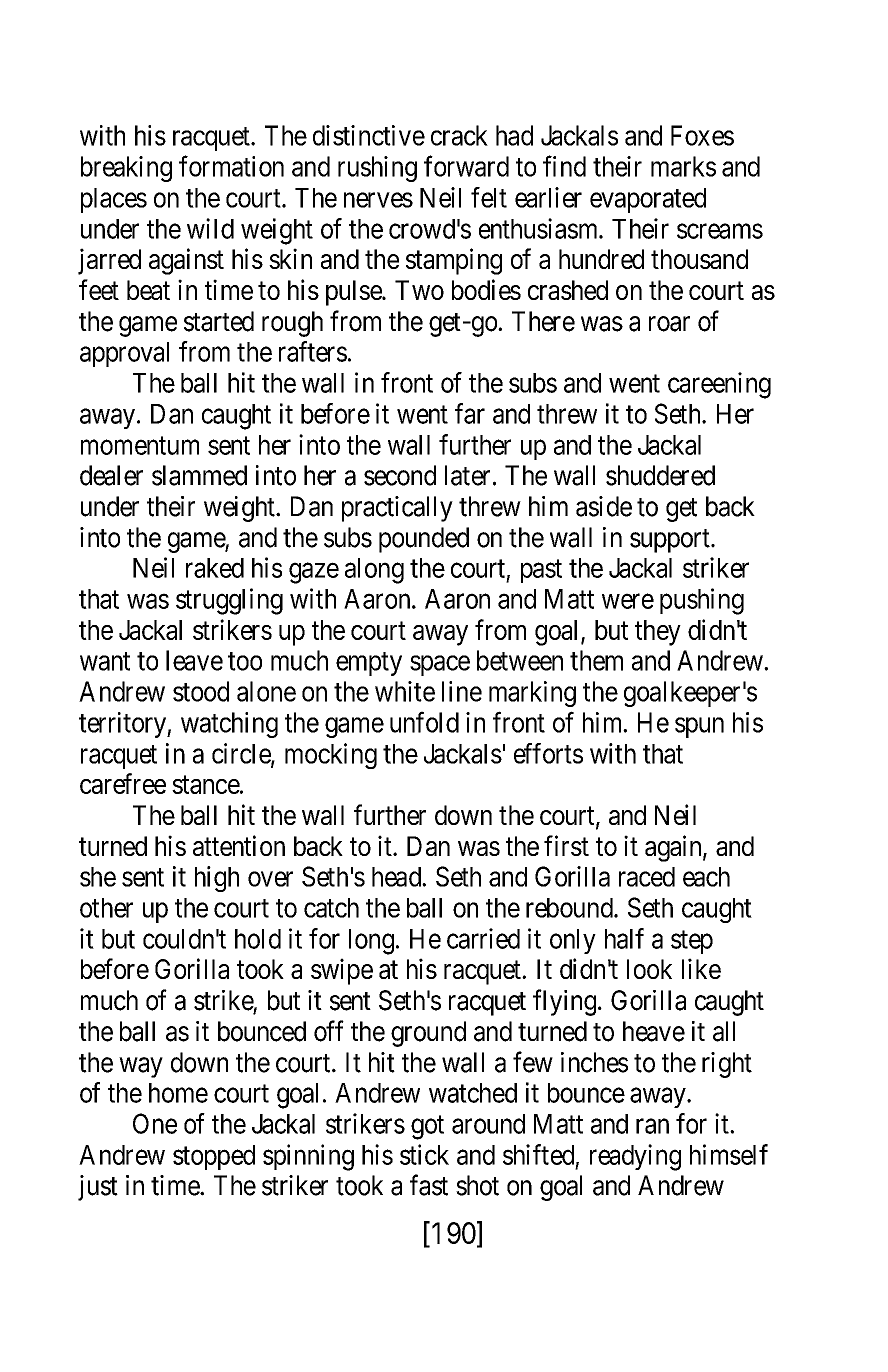  I want to click on attention, so click(239, 845).
